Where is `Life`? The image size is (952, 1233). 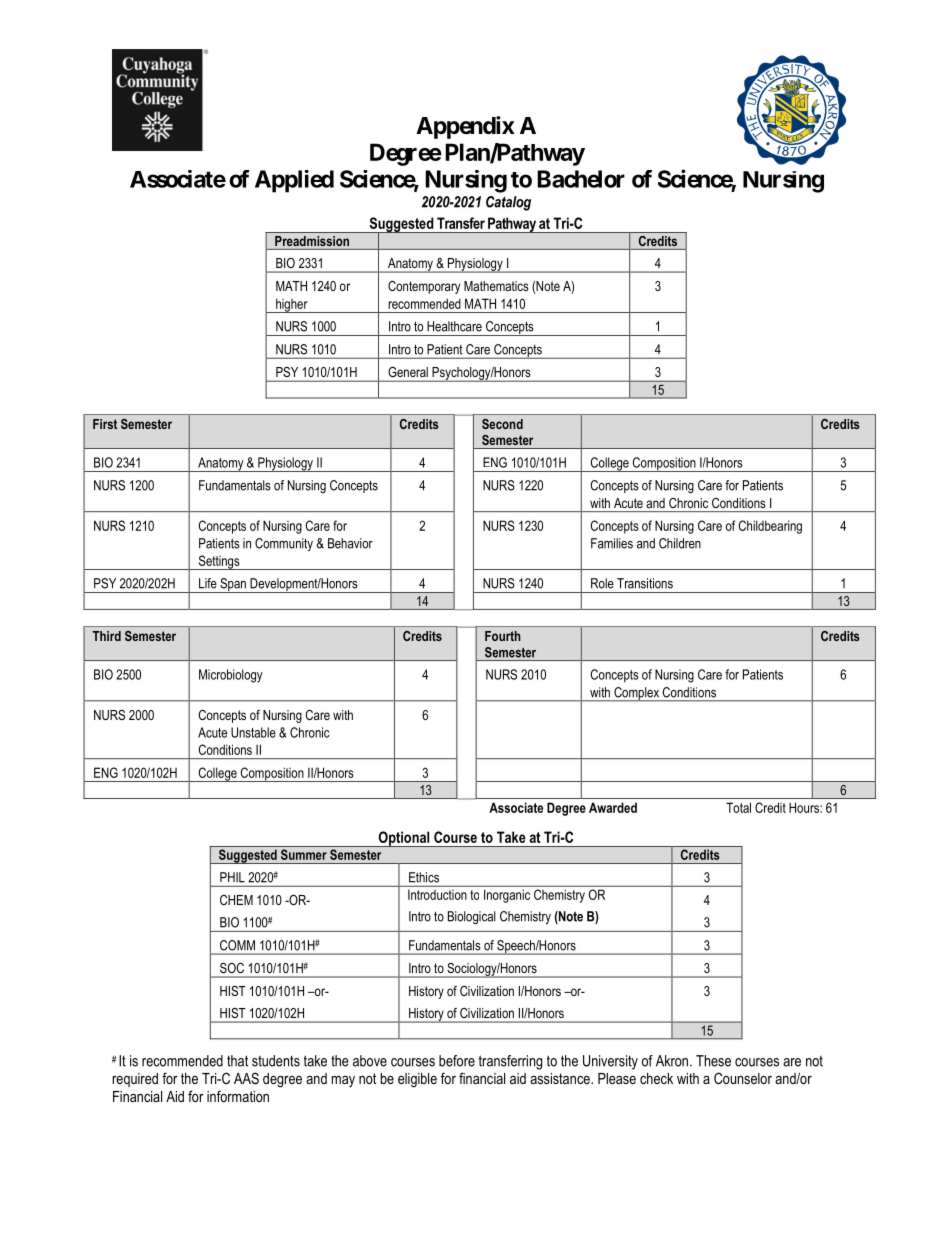
Life is located at coordinates (208, 583).
